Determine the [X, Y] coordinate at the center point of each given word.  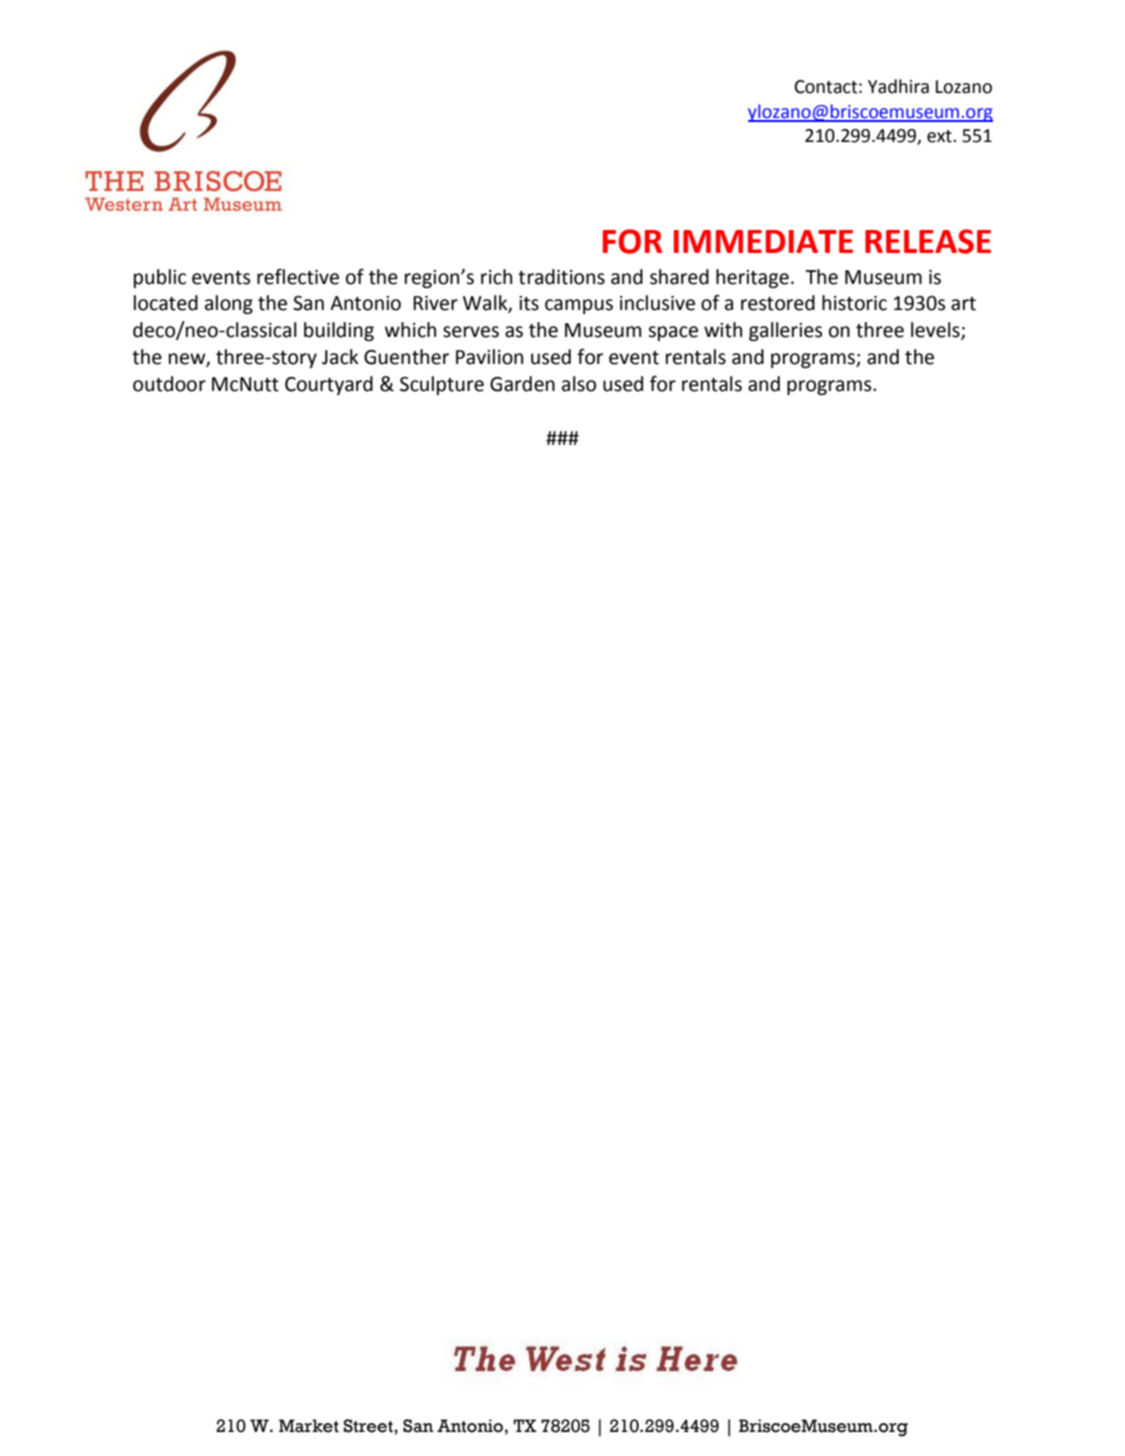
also [579, 384]
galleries [785, 331]
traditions [561, 277]
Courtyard [329, 385]
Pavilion [489, 357]
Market [309, 1426]
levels [936, 331]
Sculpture [442, 385]
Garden [522, 384]
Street [369, 1426]
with [723, 330]
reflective [298, 277]
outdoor [169, 384]
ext [940, 136]
